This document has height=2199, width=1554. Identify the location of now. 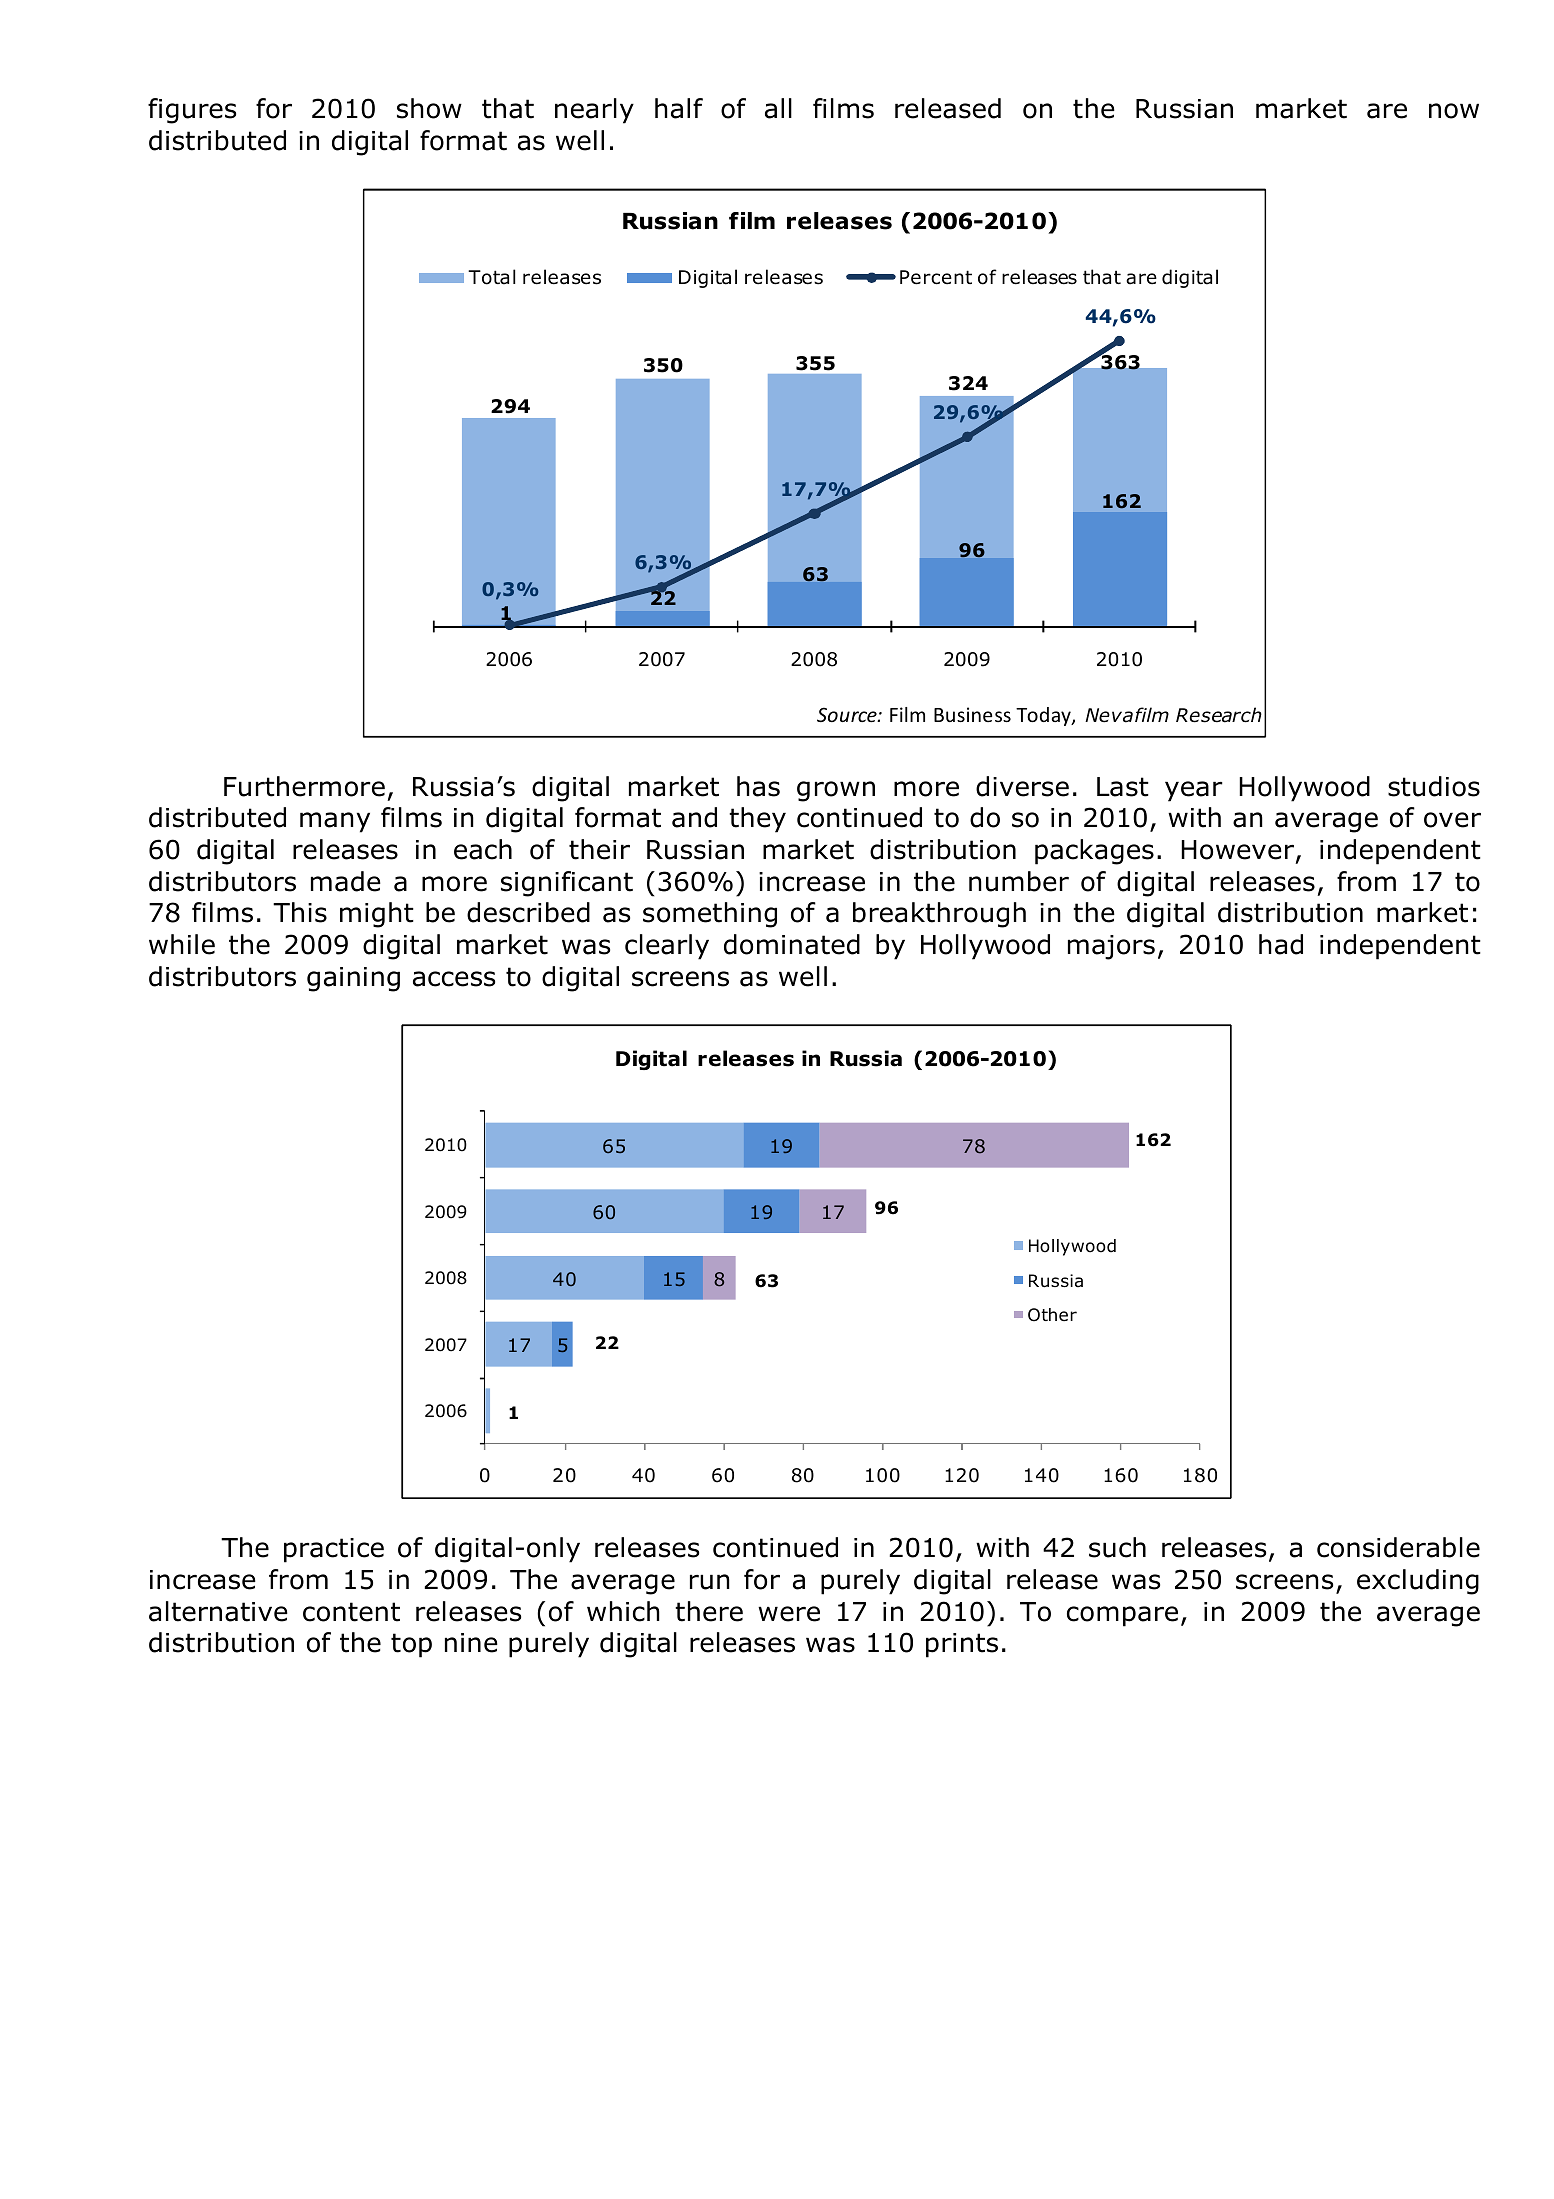
(1454, 111).
